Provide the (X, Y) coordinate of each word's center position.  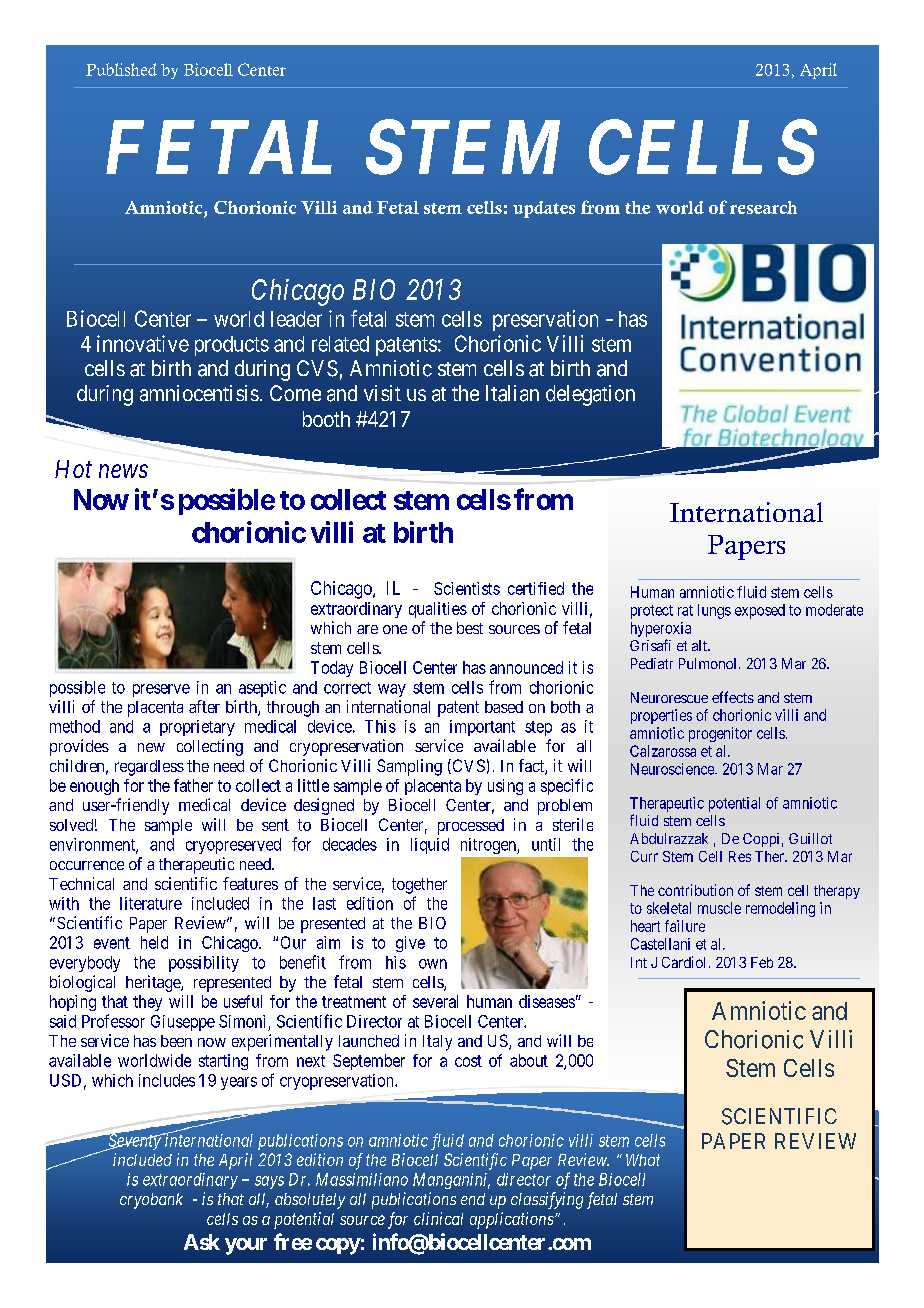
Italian (512, 393)
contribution (695, 890)
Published (121, 69)
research (763, 207)
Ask (202, 1242)
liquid (430, 846)
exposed (760, 611)
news (123, 471)
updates (544, 209)
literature (151, 903)
